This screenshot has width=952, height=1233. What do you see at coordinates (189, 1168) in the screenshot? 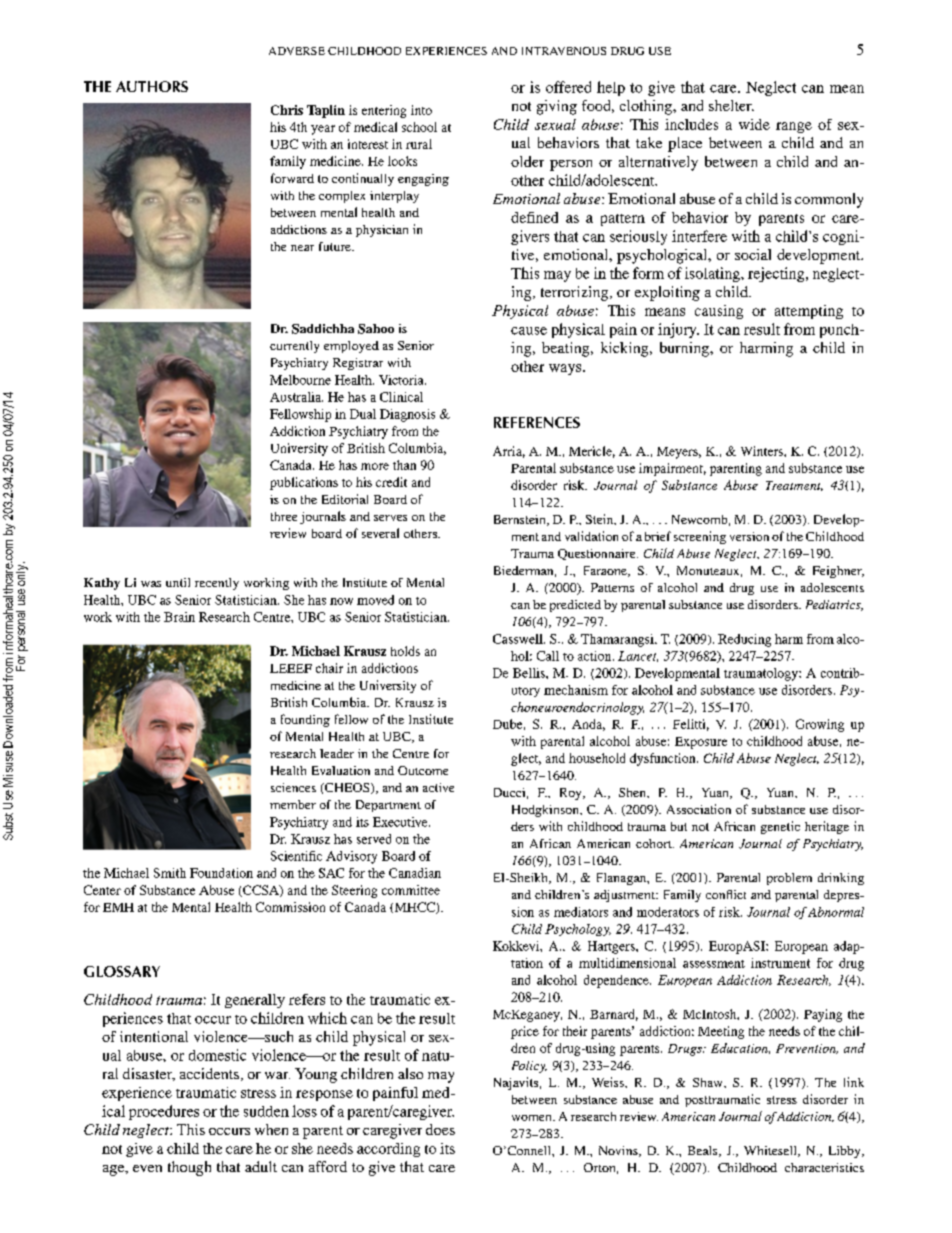
I see `though` at bounding box center [189, 1168].
